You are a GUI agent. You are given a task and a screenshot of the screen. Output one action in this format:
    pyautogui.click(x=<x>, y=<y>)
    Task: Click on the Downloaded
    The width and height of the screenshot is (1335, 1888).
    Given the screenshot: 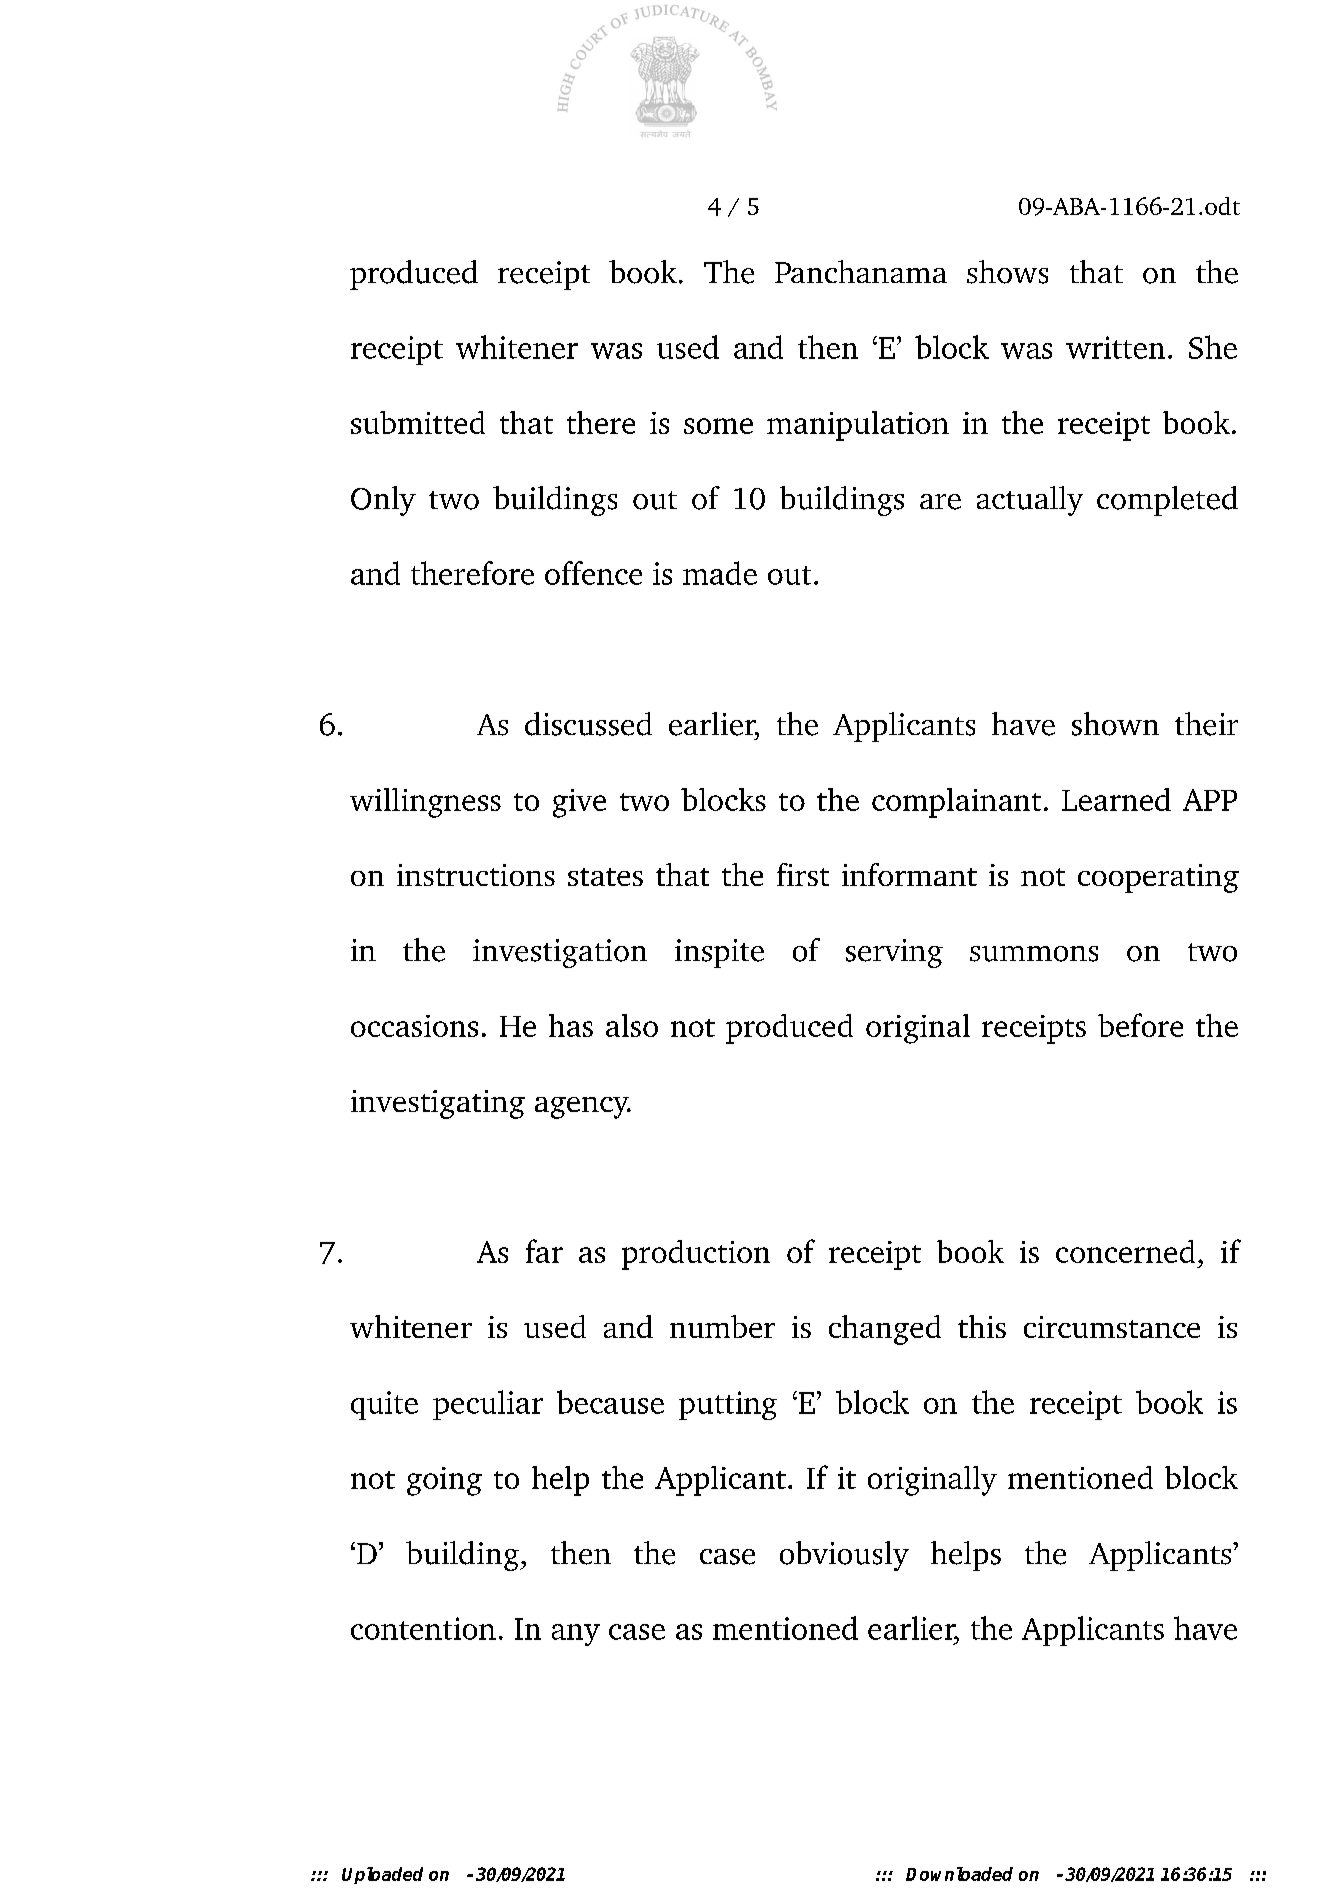 What is the action you would take?
    pyautogui.click(x=959, y=1874)
